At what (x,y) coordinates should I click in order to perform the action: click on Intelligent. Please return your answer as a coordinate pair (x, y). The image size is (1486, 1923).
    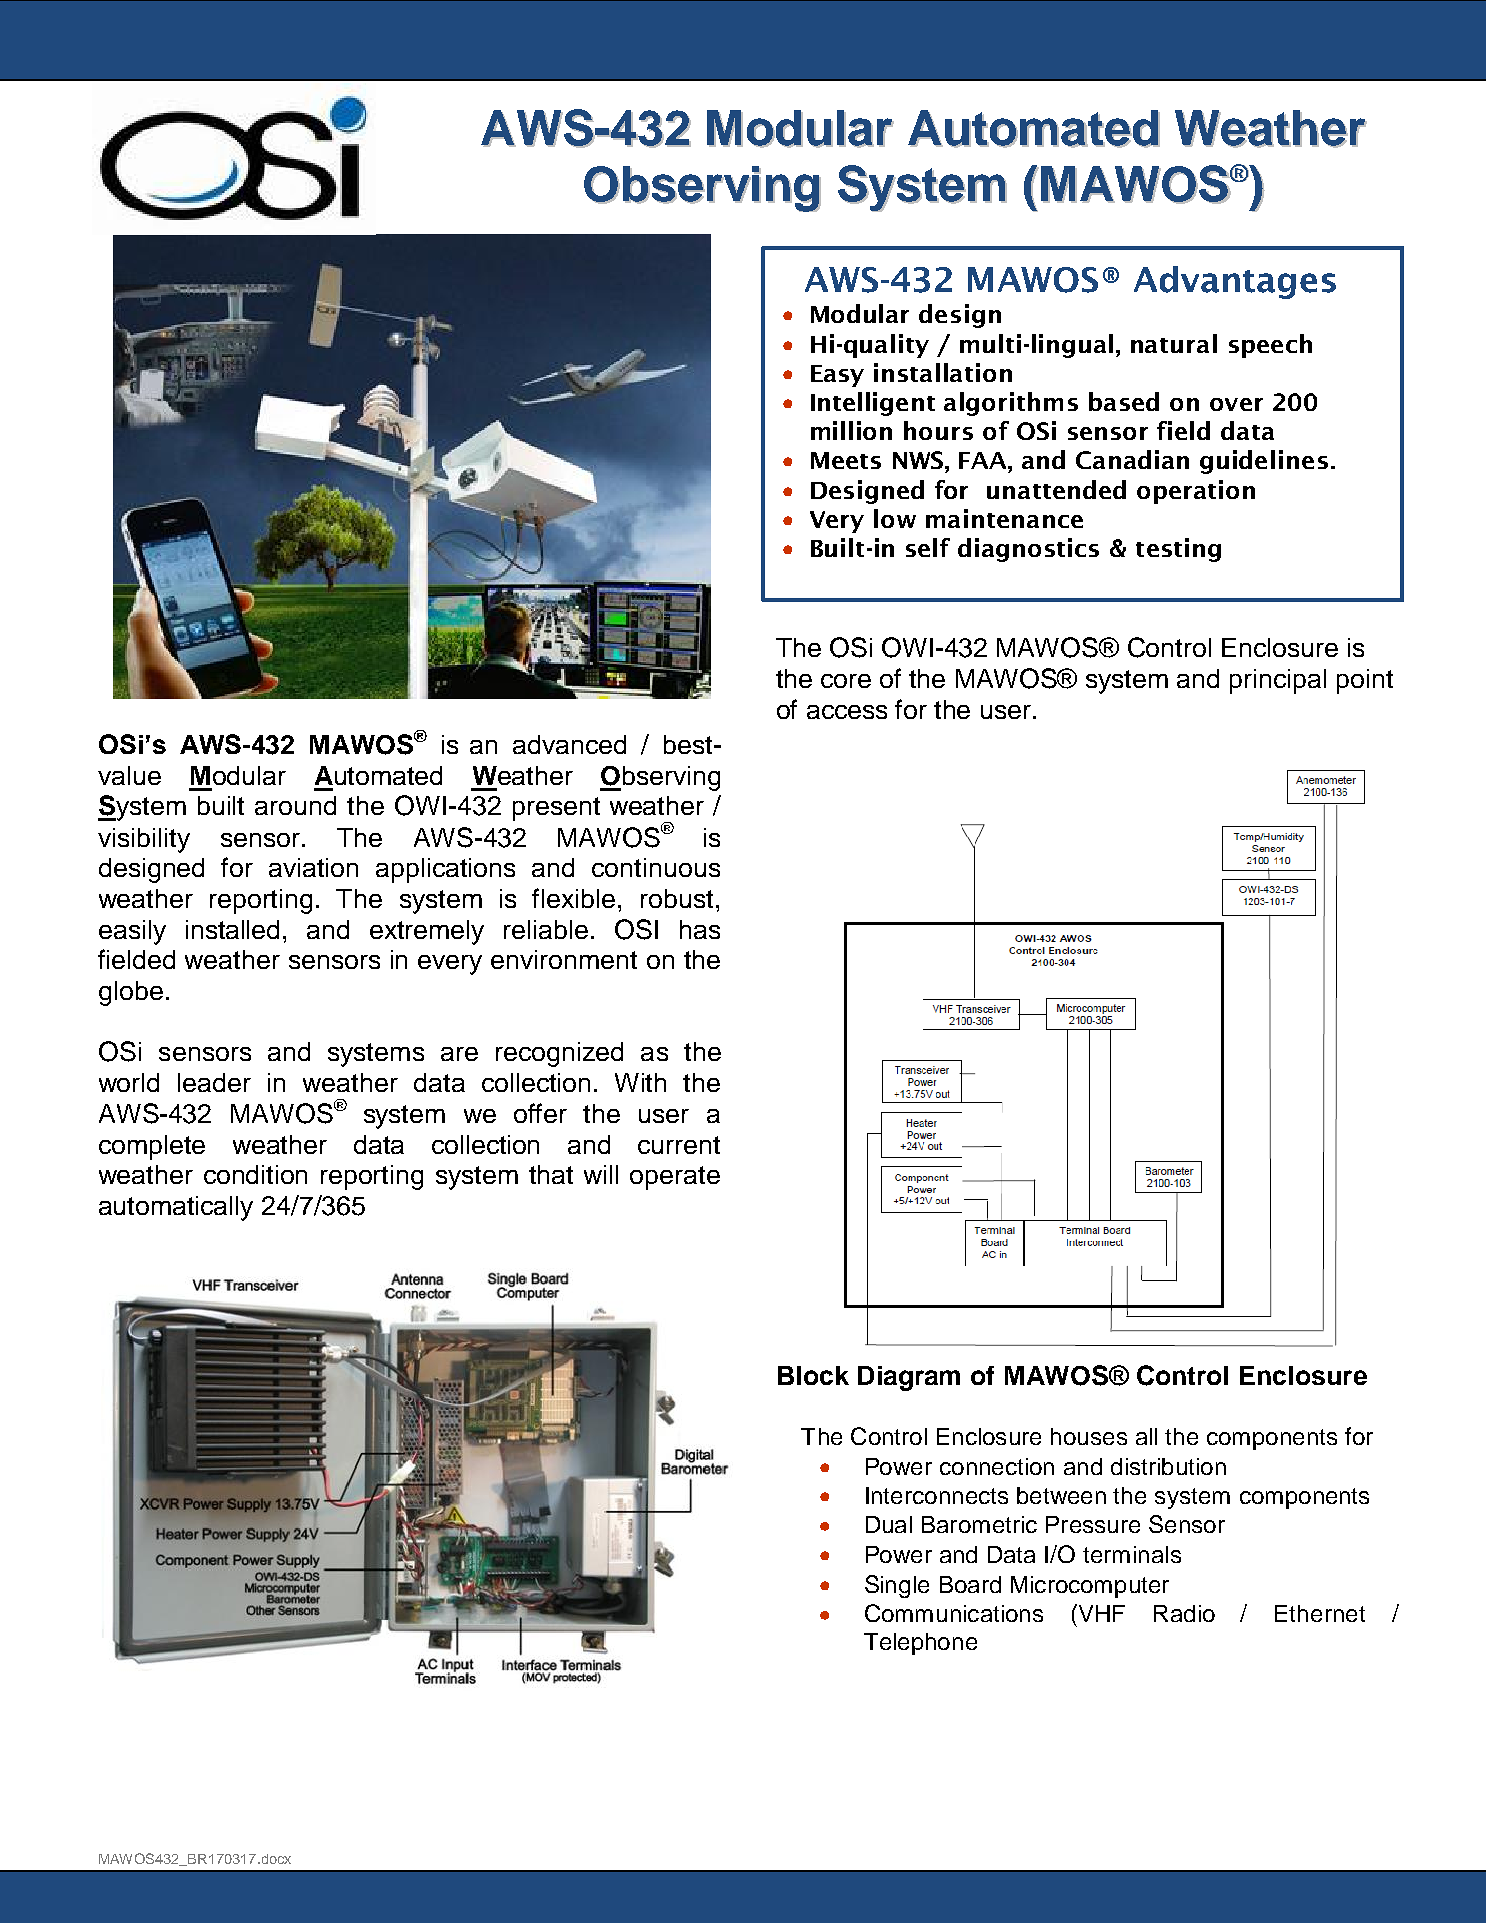
    Looking at the image, I should click on (873, 404).
